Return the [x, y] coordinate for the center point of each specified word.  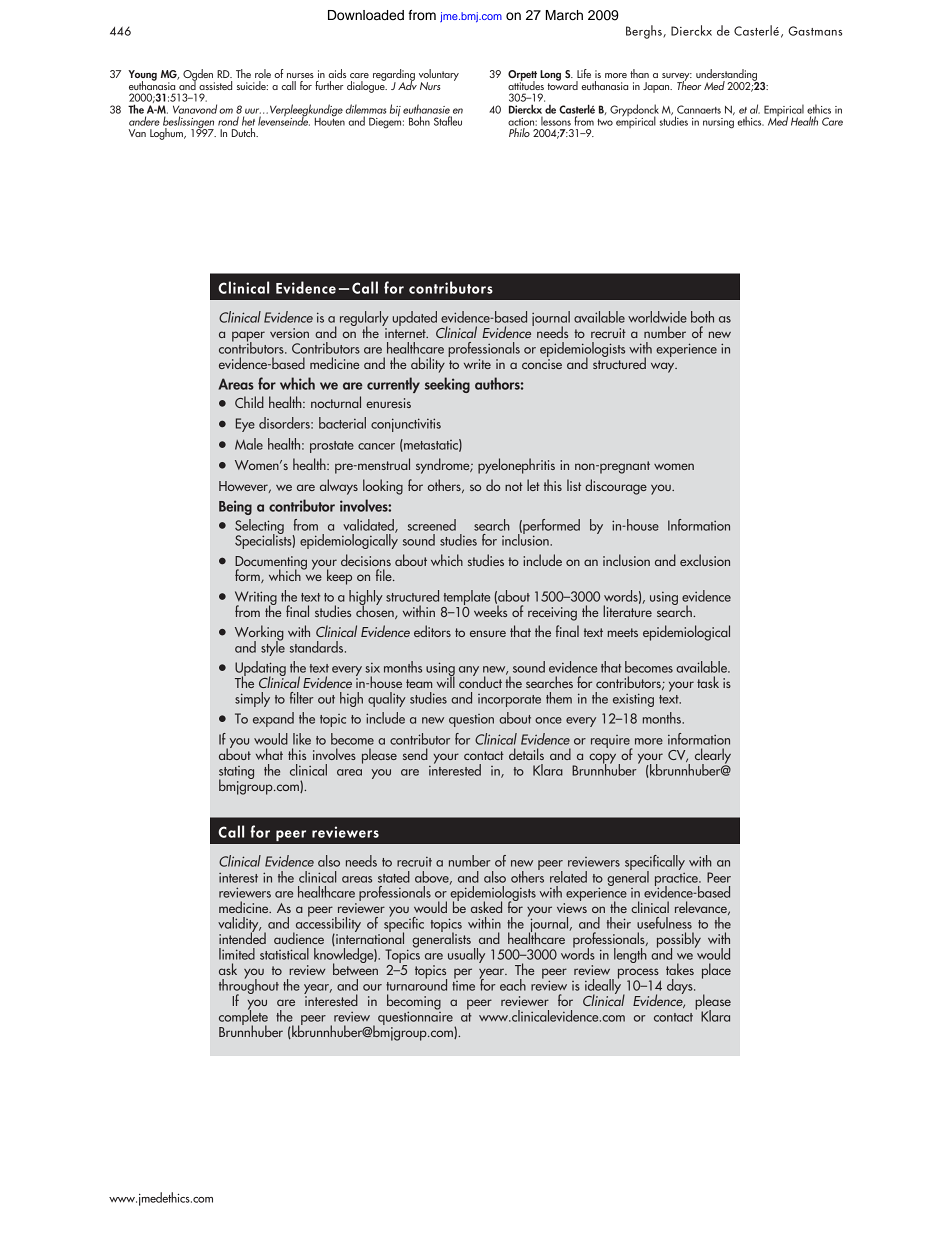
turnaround [416, 984]
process [639, 974]
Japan [657, 87]
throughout [249, 986]
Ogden [199, 76]
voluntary [439, 76]
